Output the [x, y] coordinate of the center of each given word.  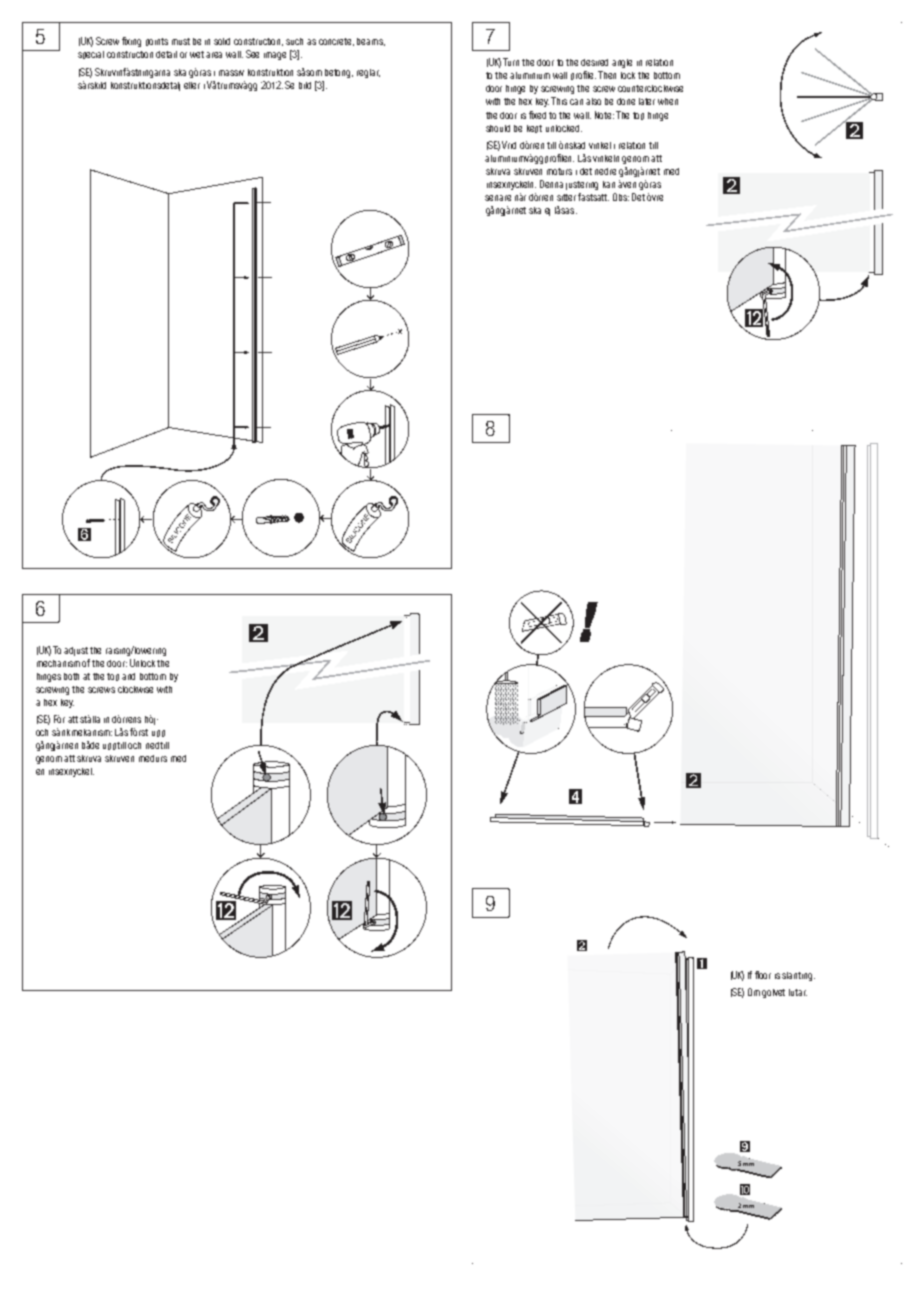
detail [166, 54]
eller [192, 85]
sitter [566, 197]
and [128, 676]
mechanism [58, 663]
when [668, 101]
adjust [76, 651]
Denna [551, 184]
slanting [798, 976]
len [568, 158]
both [71, 676]
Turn [511, 62]
